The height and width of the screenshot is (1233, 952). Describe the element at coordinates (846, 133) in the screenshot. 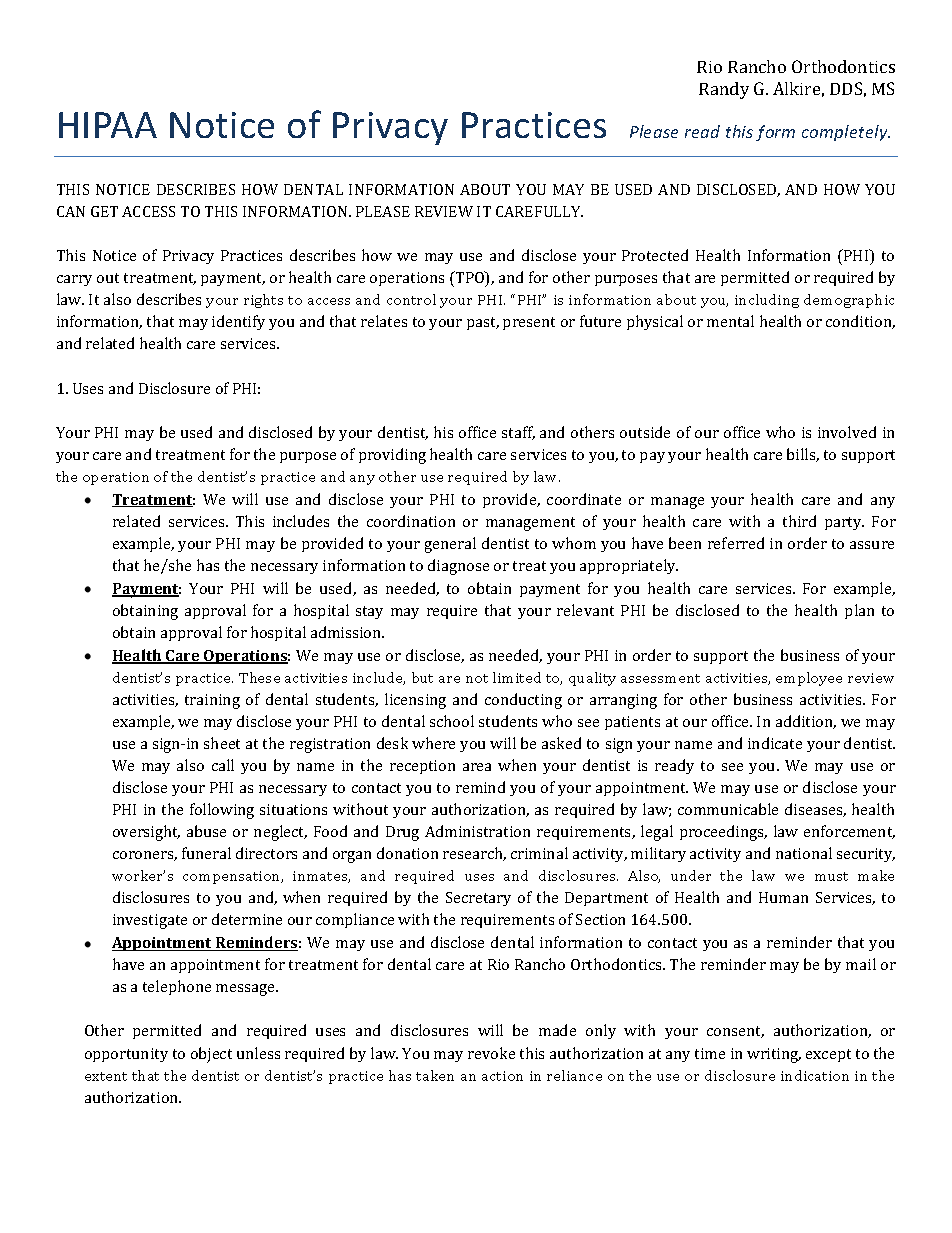

I see `completely` at that location.
